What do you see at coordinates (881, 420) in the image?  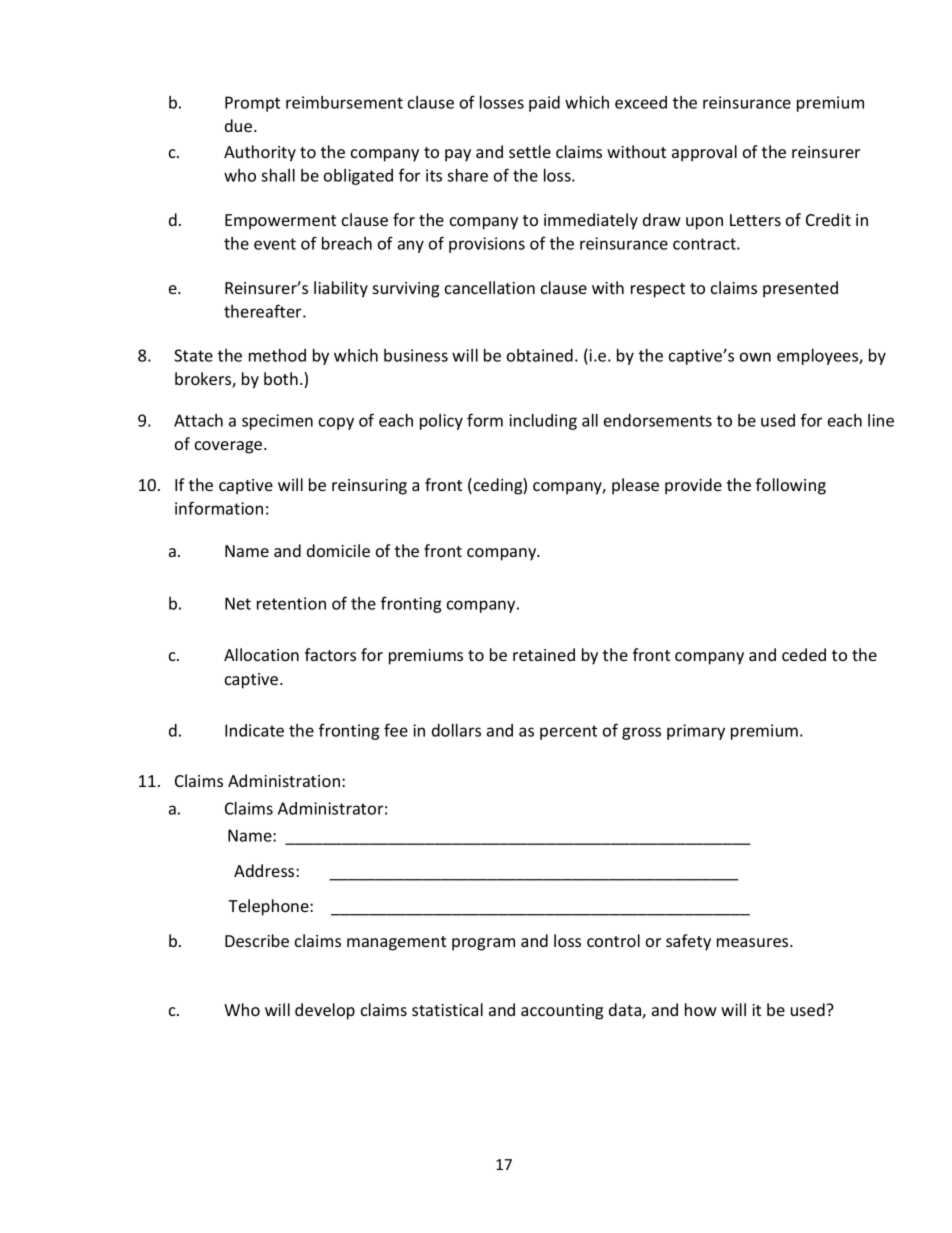 I see `line` at bounding box center [881, 420].
